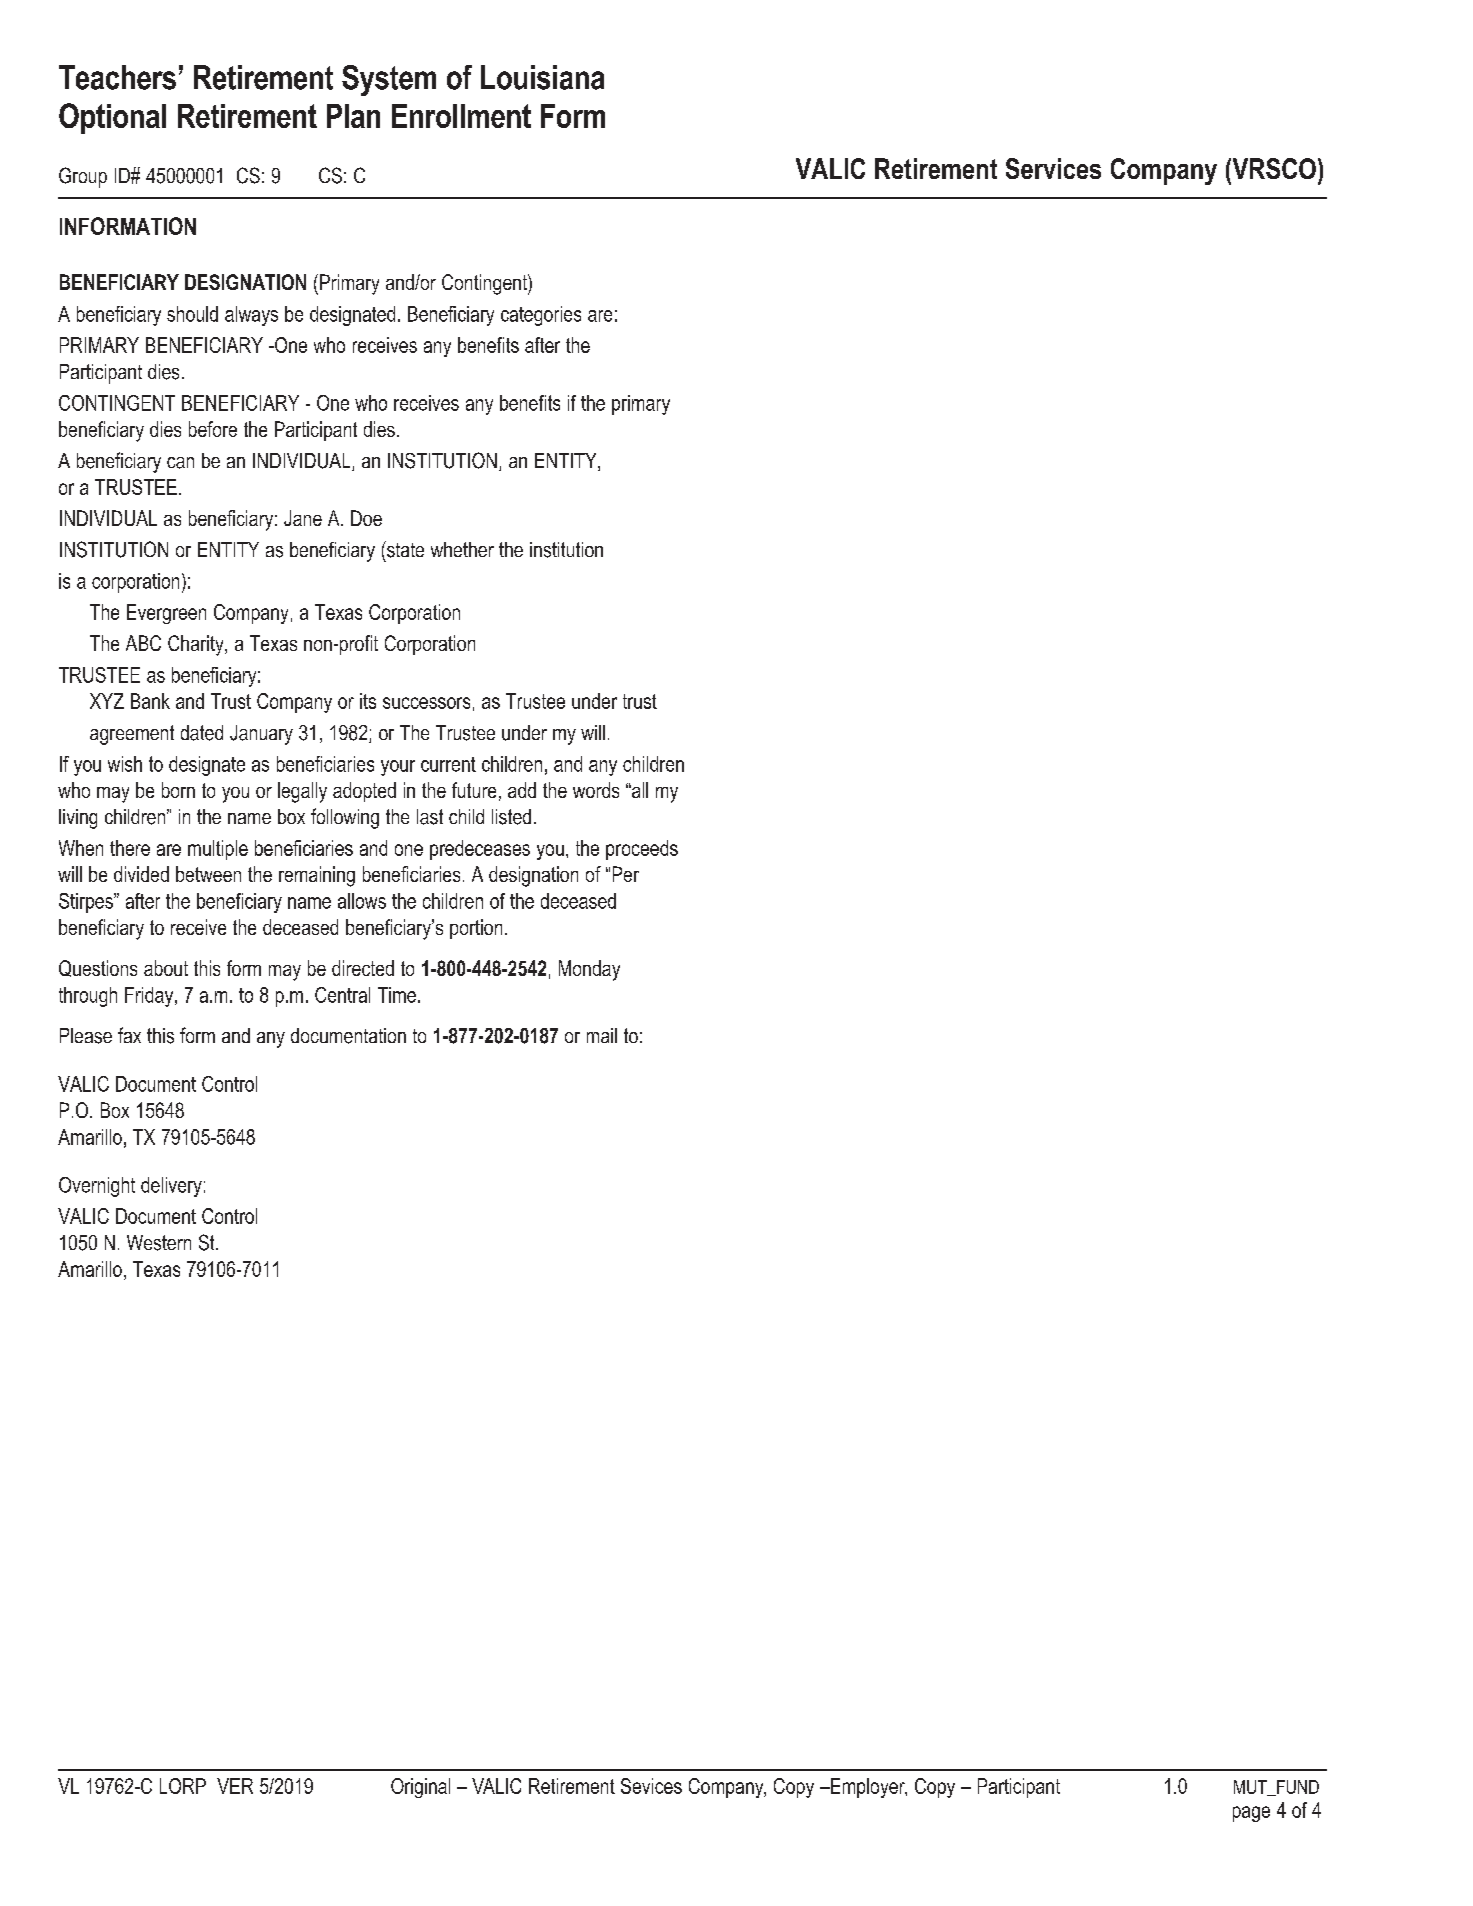 This page has width=1473, height=1906. I want to click on Services, so click(1053, 168).
